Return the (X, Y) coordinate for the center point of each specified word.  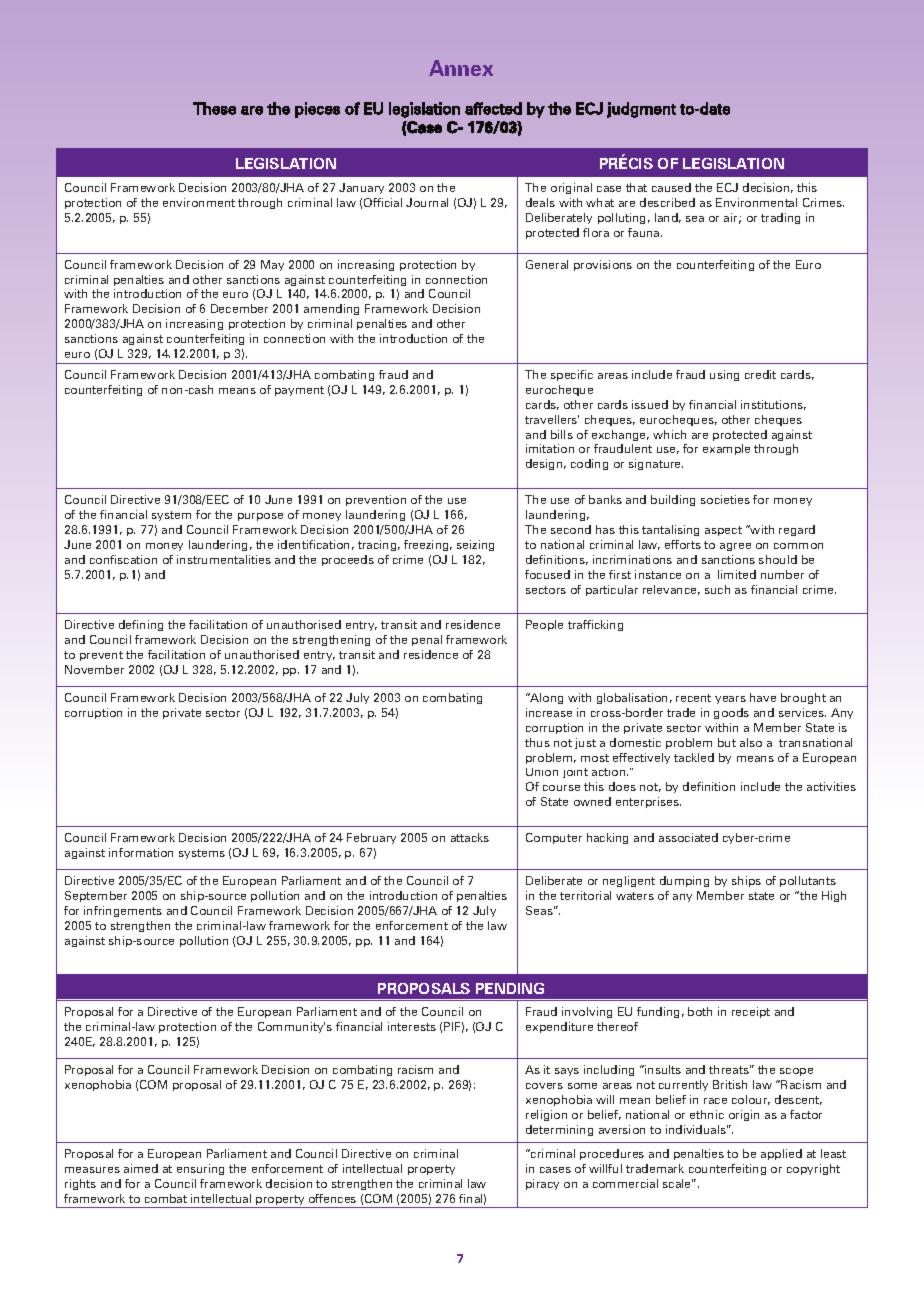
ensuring (200, 1169)
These (214, 108)
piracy (542, 1184)
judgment (641, 110)
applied (781, 1154)
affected (493, 108)
